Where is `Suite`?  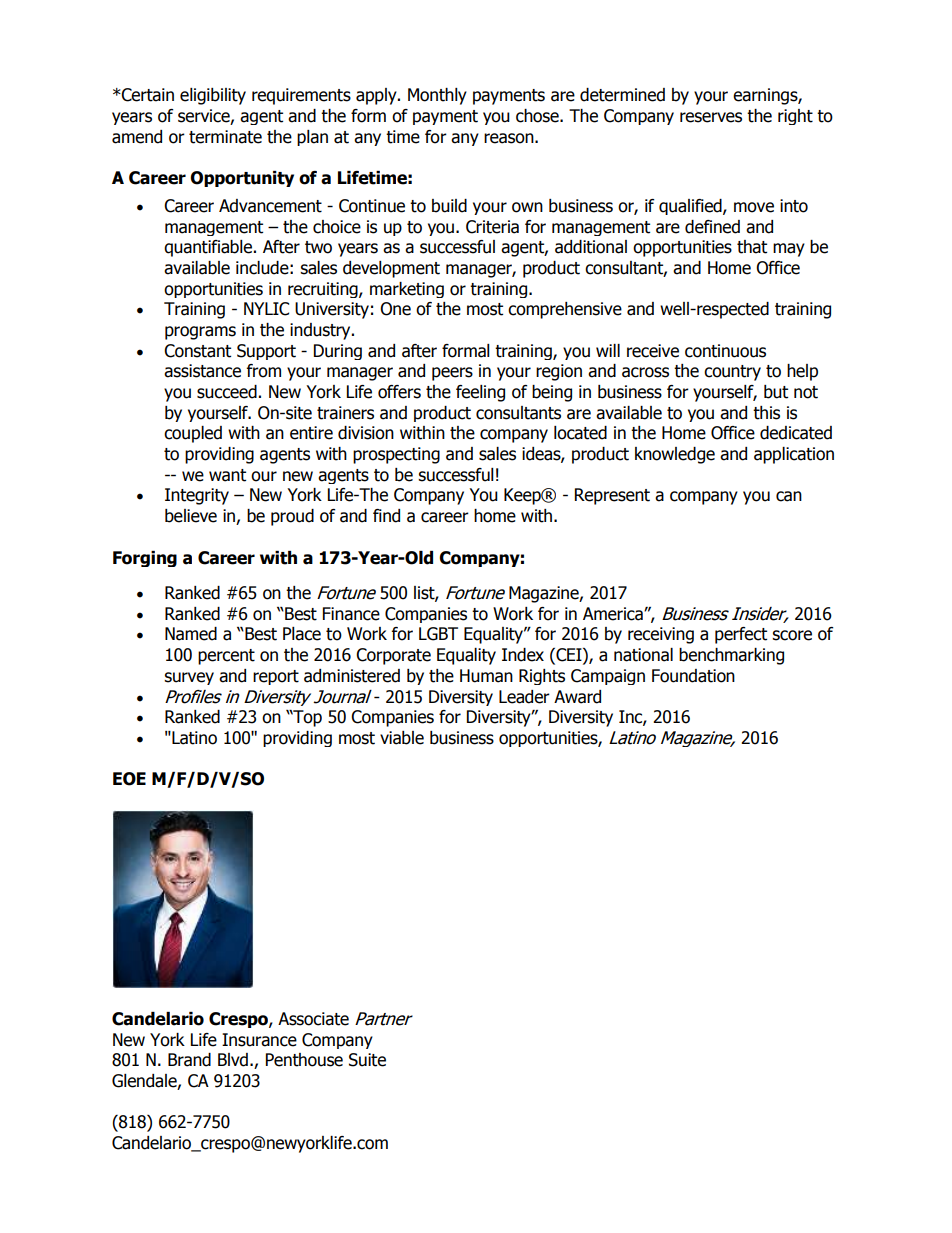 Suite is located at coordinates (367, 1060).
